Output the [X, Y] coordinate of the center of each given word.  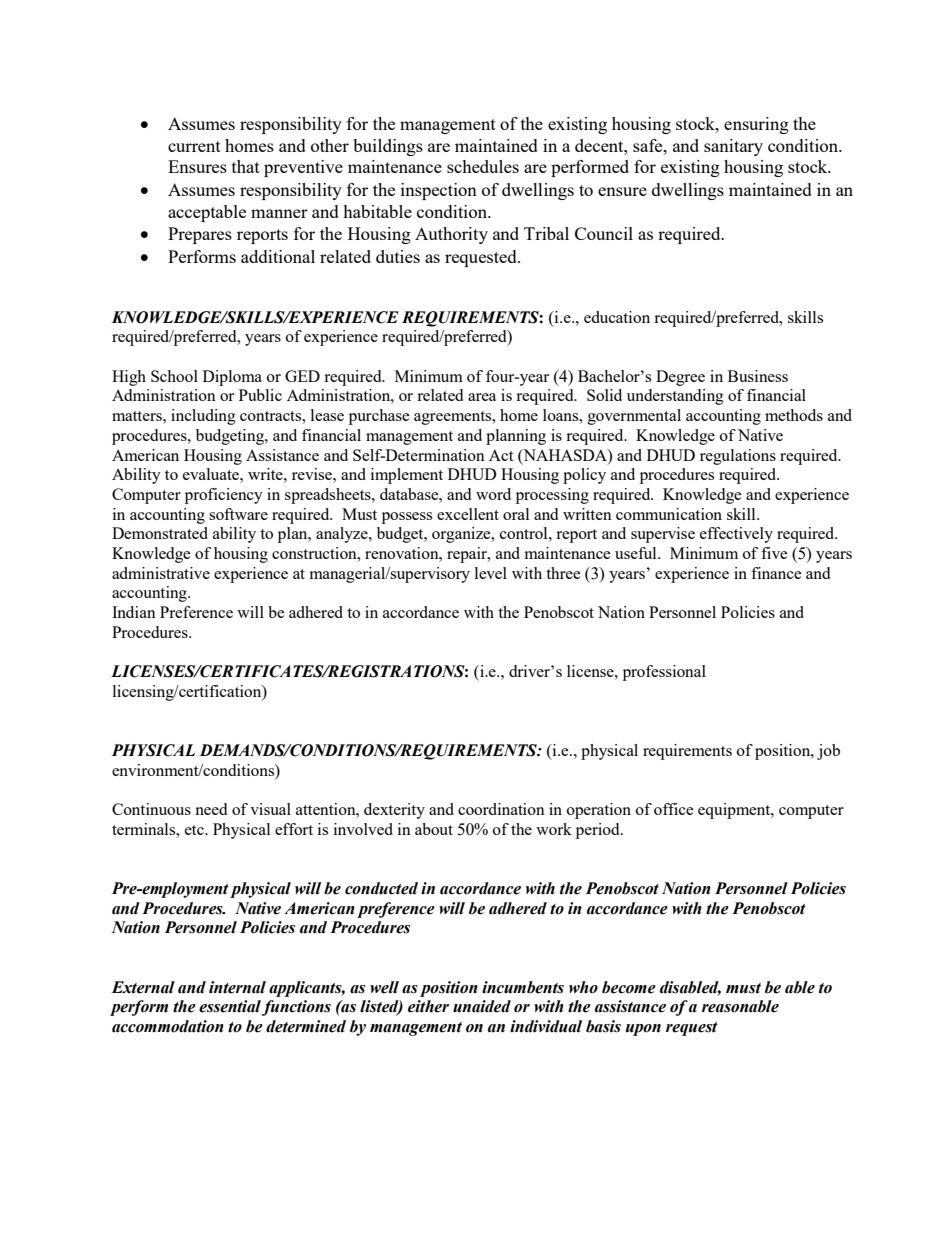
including [203, 417]
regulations [738, 457]
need [211, 809]
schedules [483, 166]
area [482, 397]
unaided [482, 1006]
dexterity [394, 811]
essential [230, 1006]
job [828, 752]
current [194, 146]
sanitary [733, 147]
